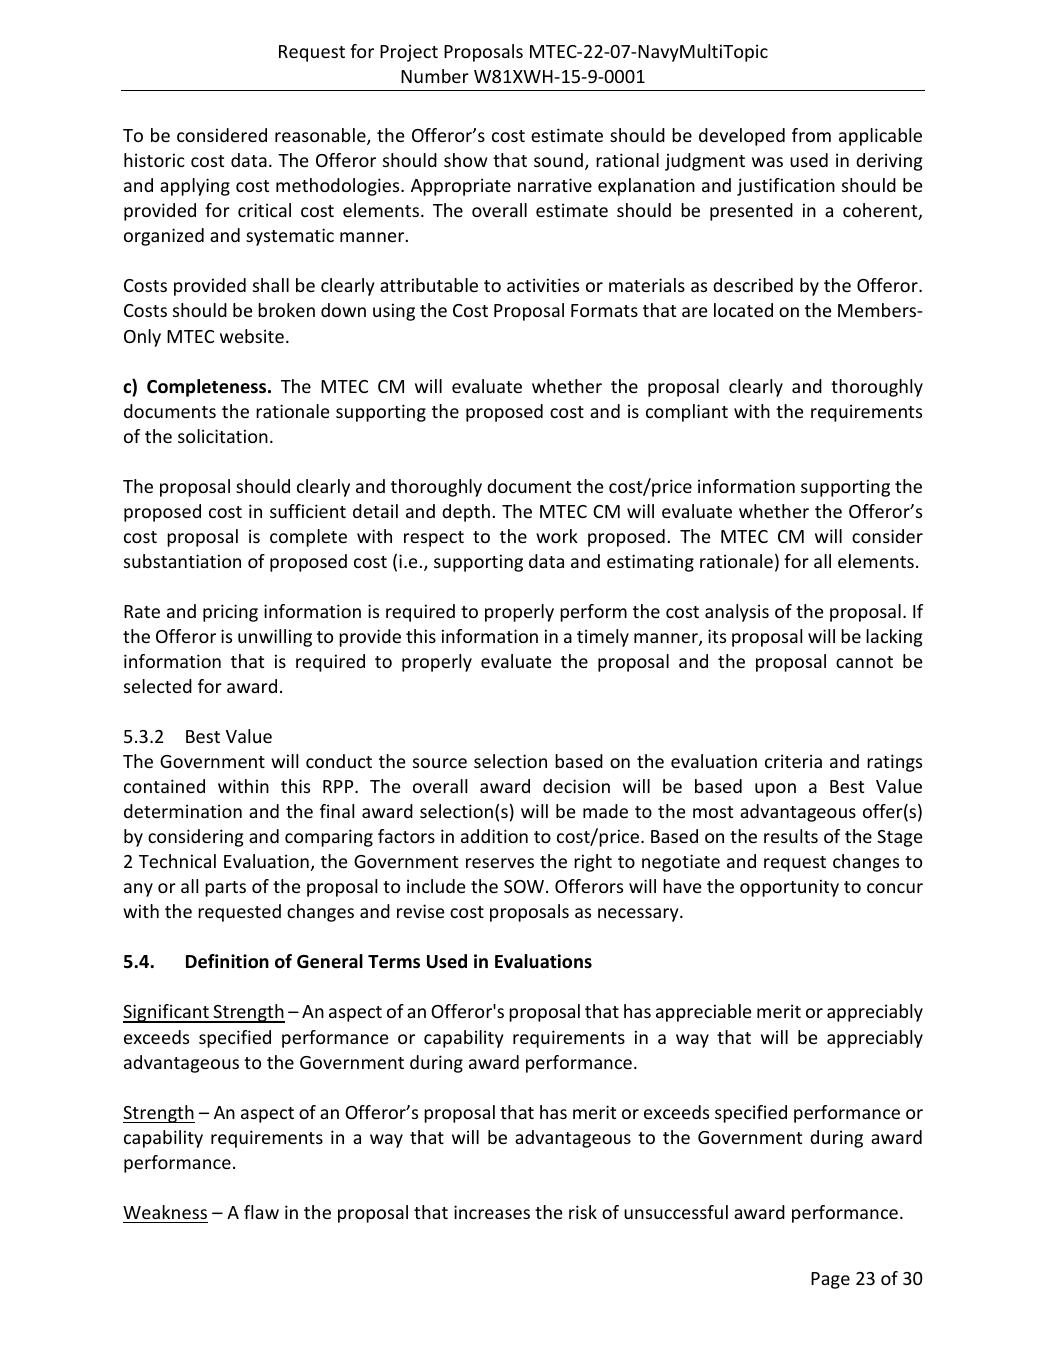 The height and width of the image is (1354, 1046). Describe the element at coordinates (230, 613) in the image. I see `pricing` at that location.
